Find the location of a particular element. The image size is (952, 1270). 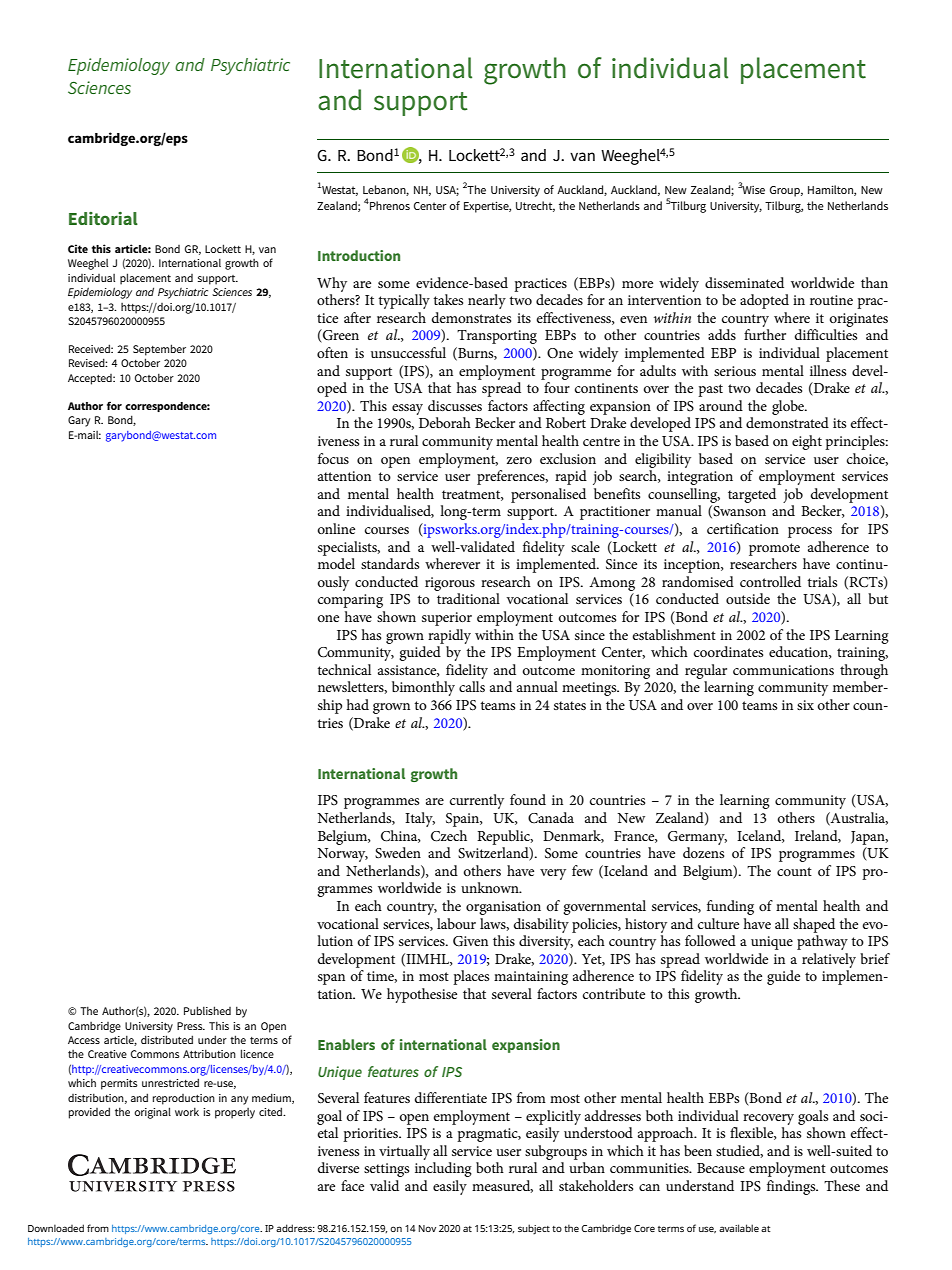

rigorous is located at coordinates (450, 584).
